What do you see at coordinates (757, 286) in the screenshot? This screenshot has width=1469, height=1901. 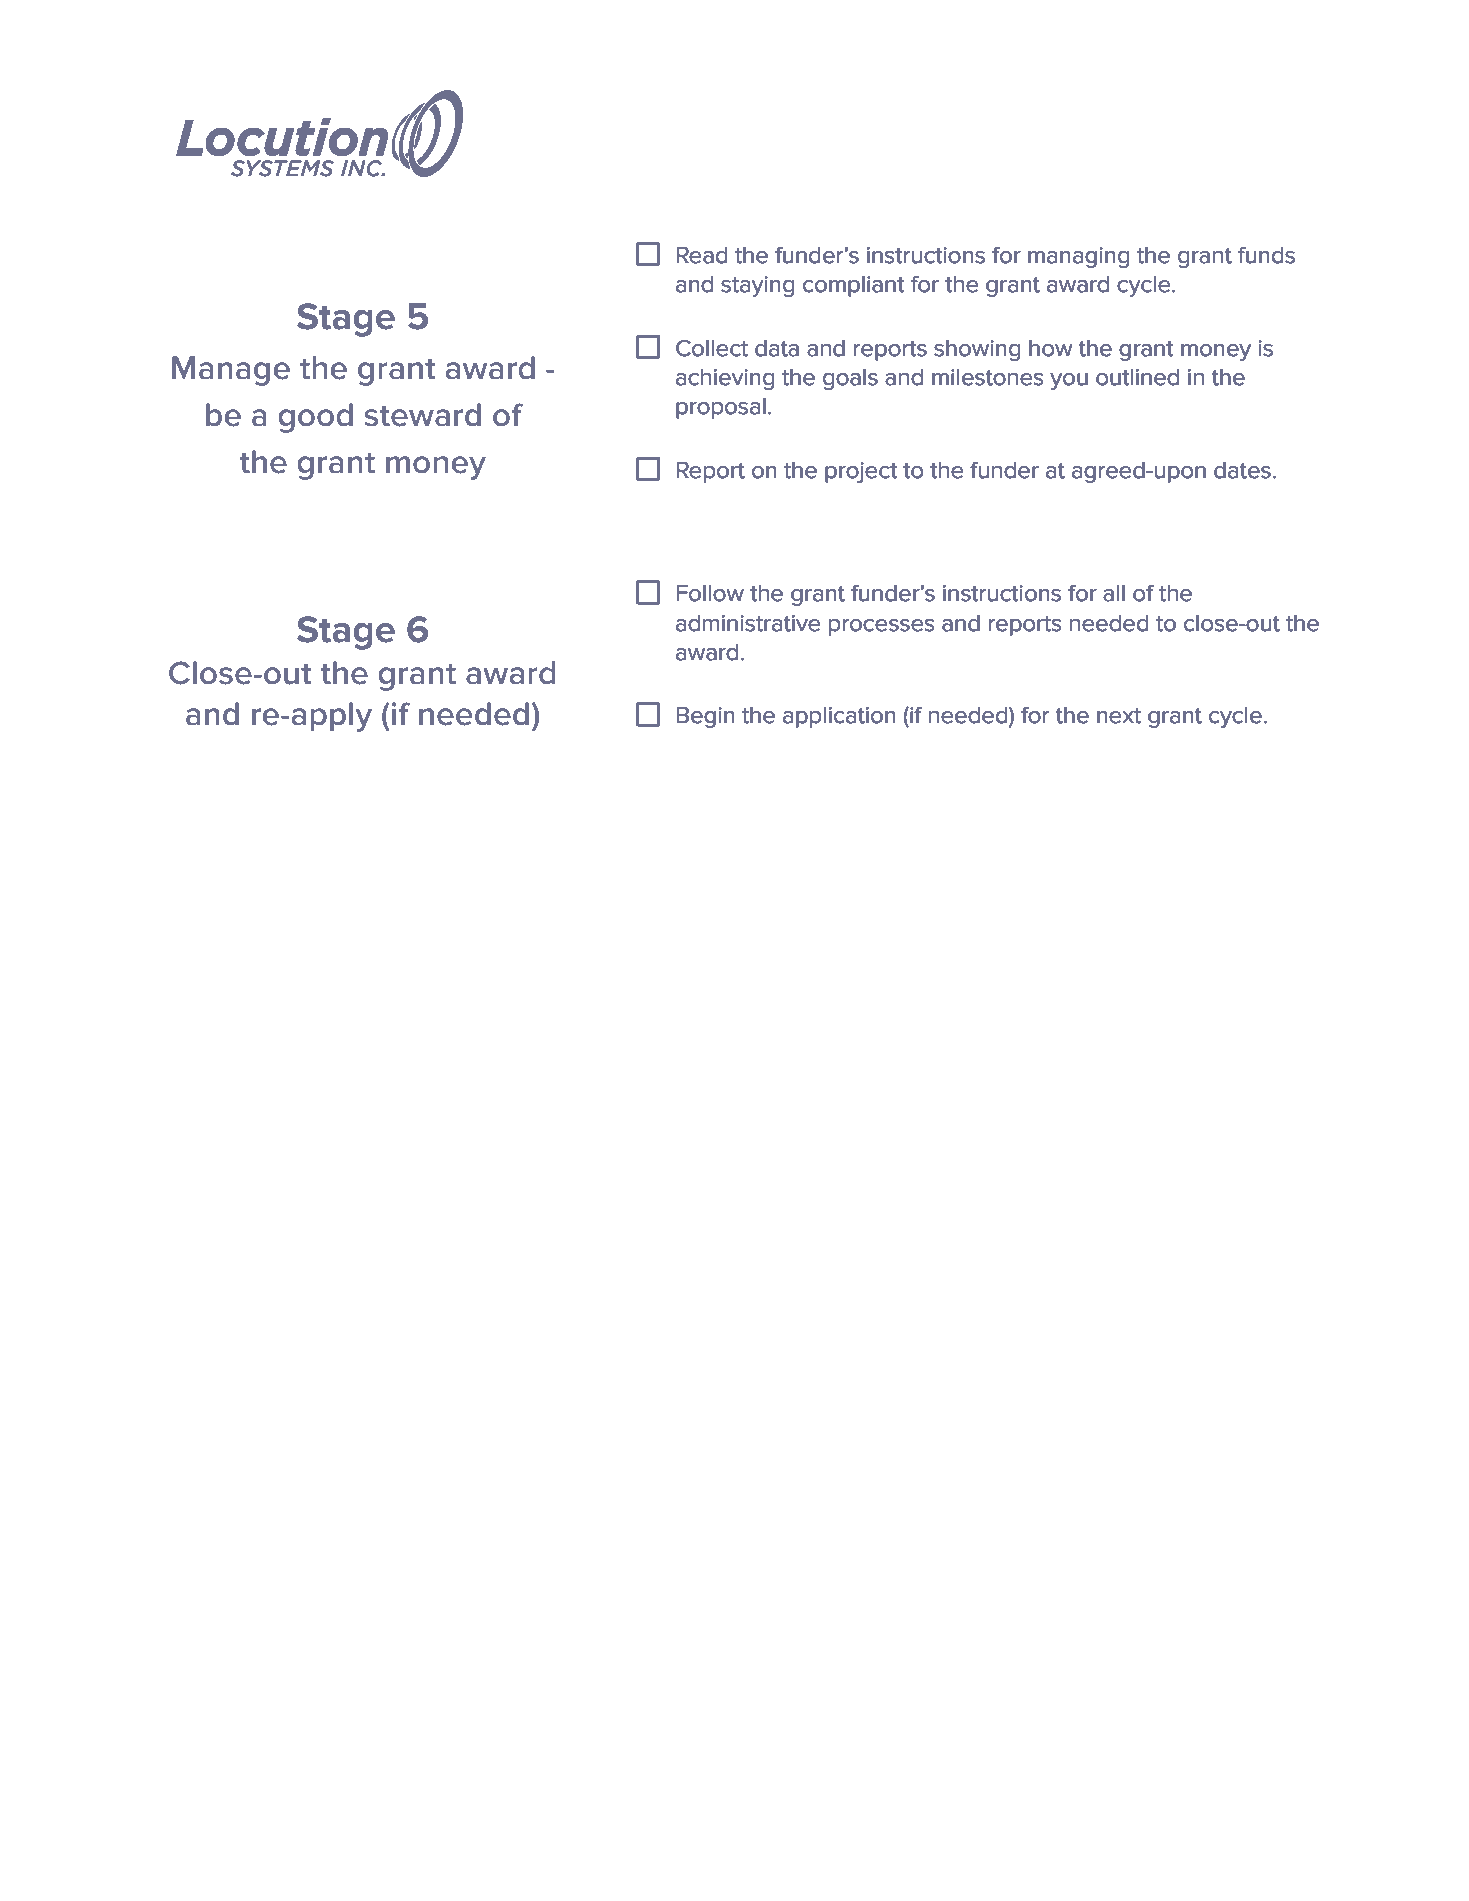 I see `staying` at bounding box center [757, 286].
